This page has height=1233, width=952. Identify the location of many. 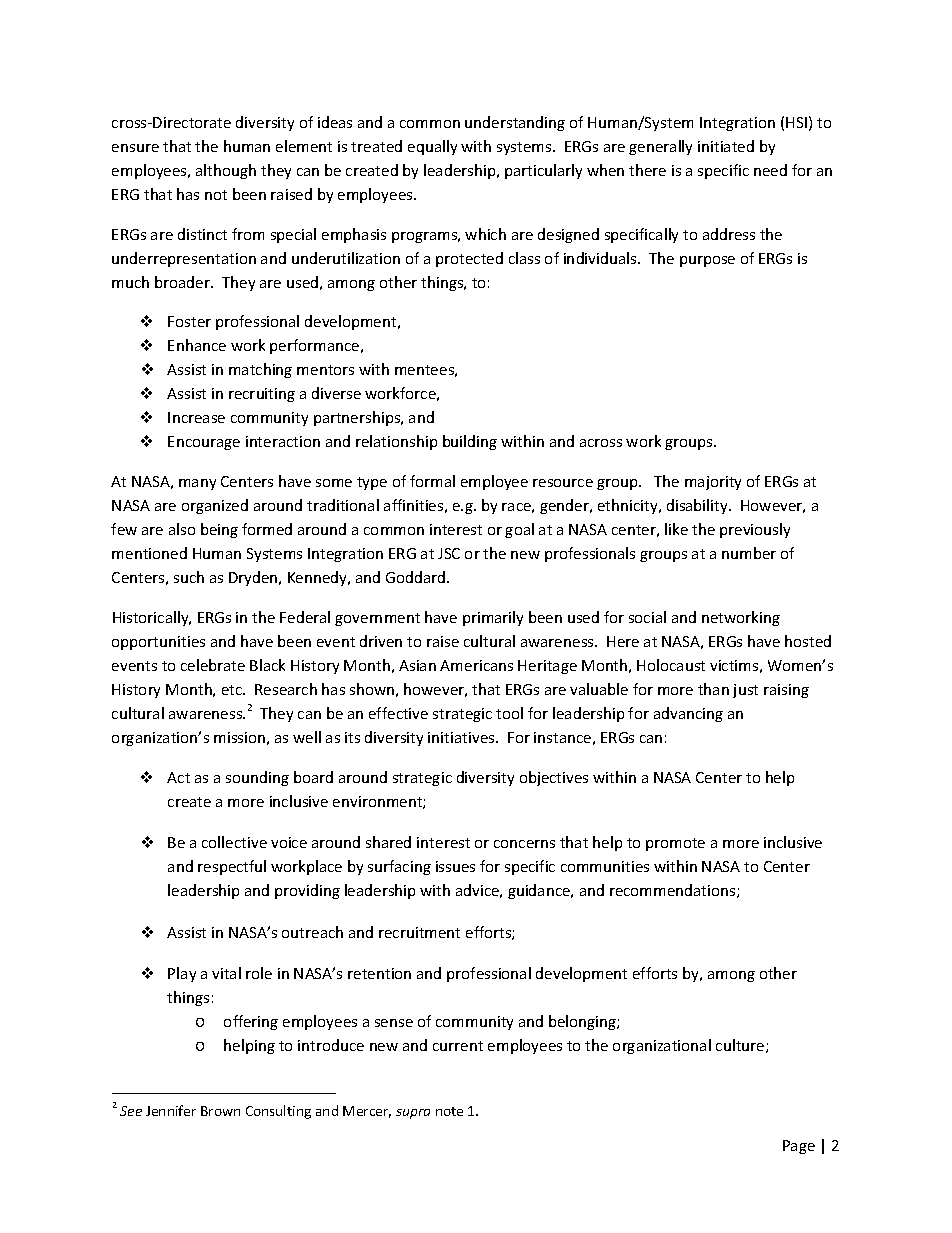
(197, 484).
